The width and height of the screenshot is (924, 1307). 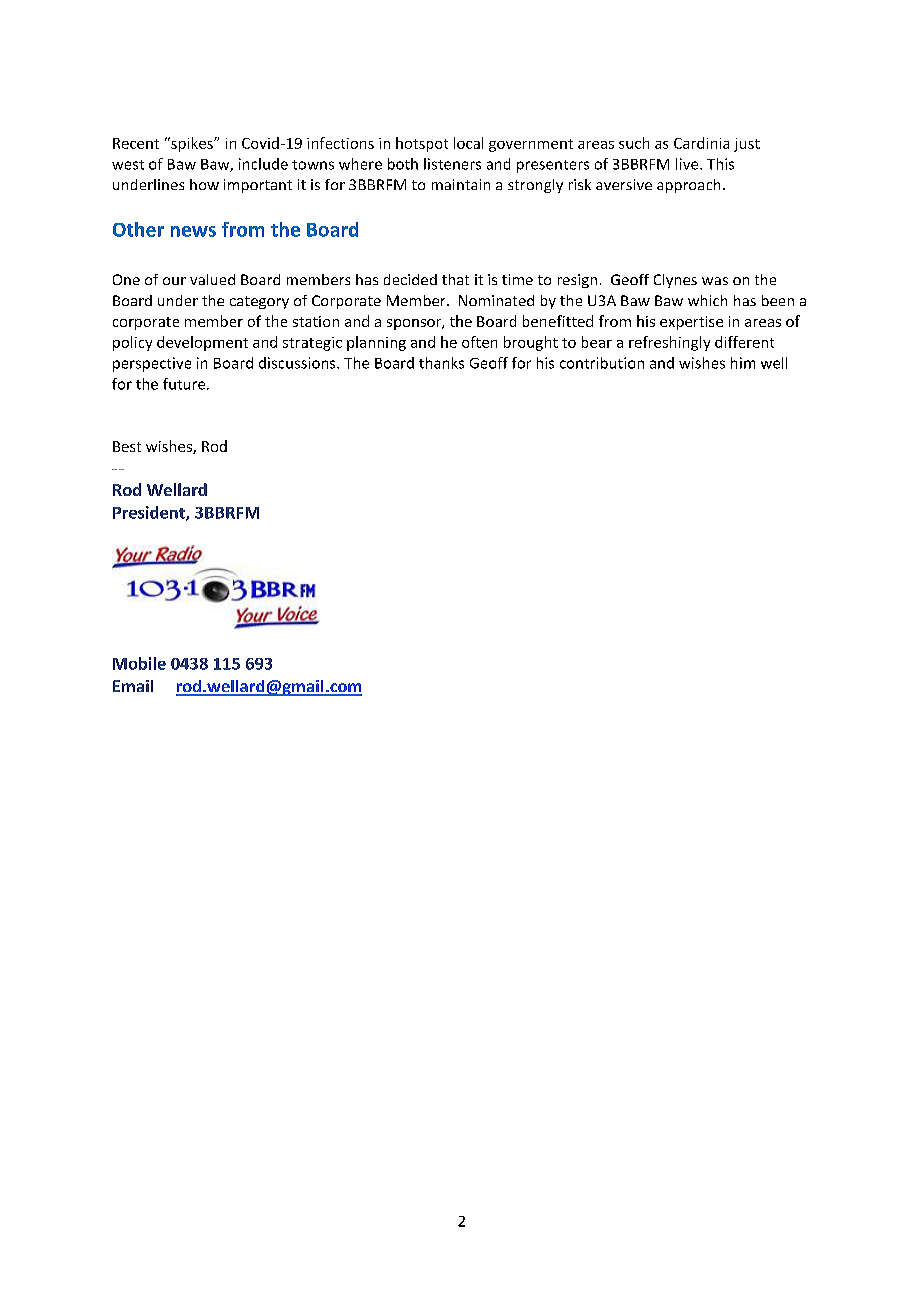 What do you see at coordinates (212, 279) in the screenshot?
I see `valued` at bounding box center [212, 279].
